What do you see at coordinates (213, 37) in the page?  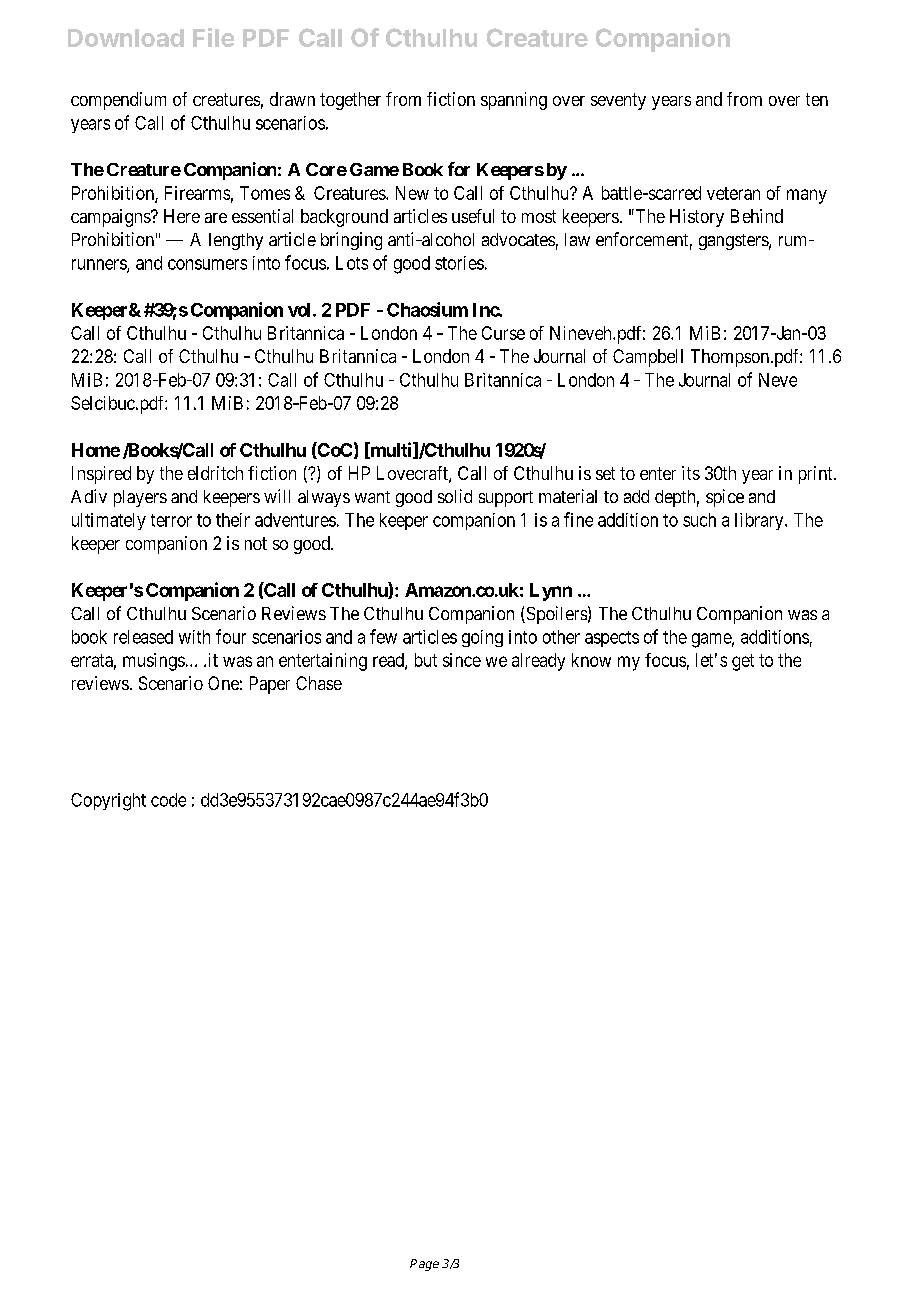 I see `File` at bounding box center [213, 37].
